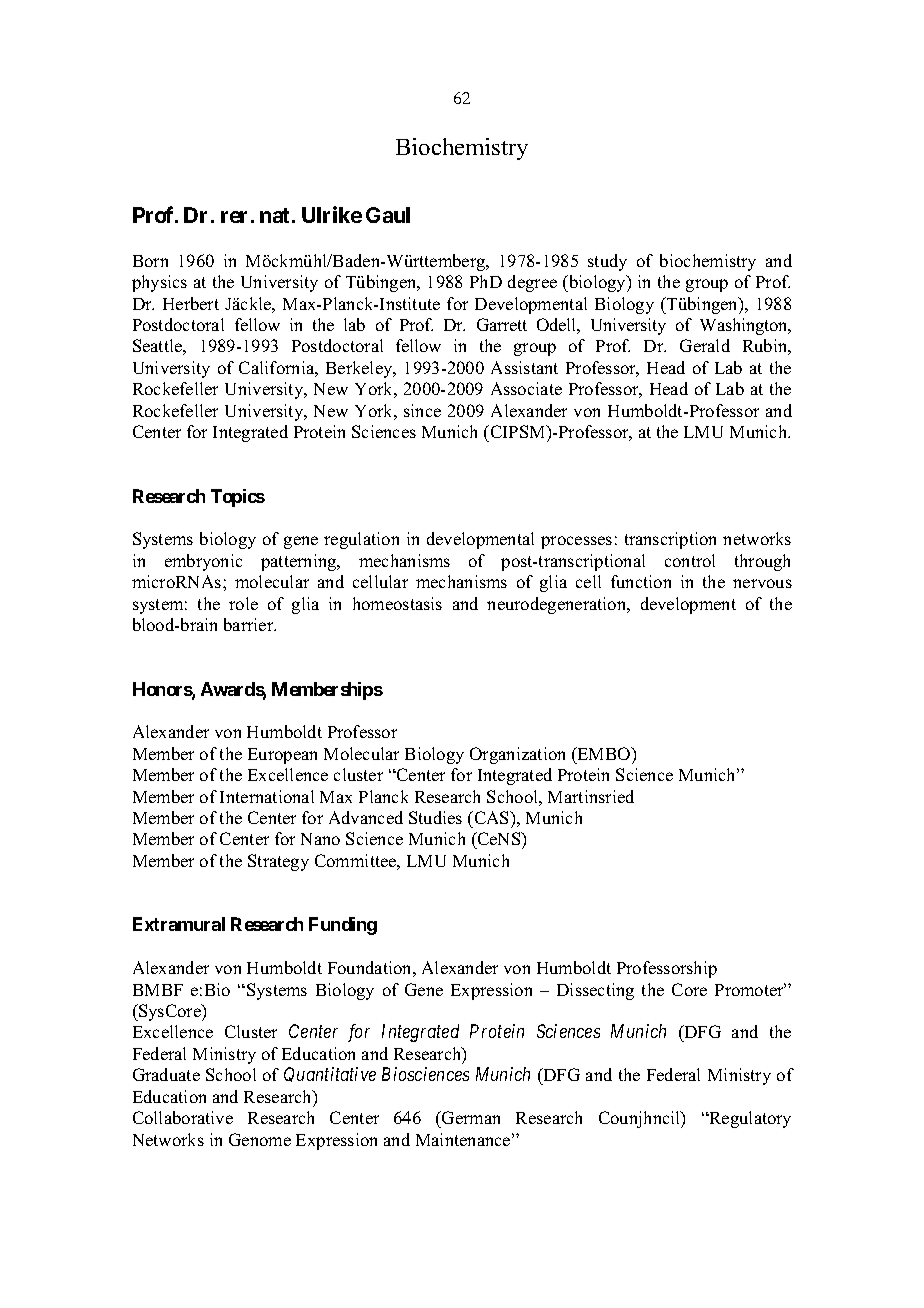 The image size is (924, 1308). What do you see at coordinates (749, 1119) in the screenshot?
I see `Regulatory` at bounding box center [749, 1119].
